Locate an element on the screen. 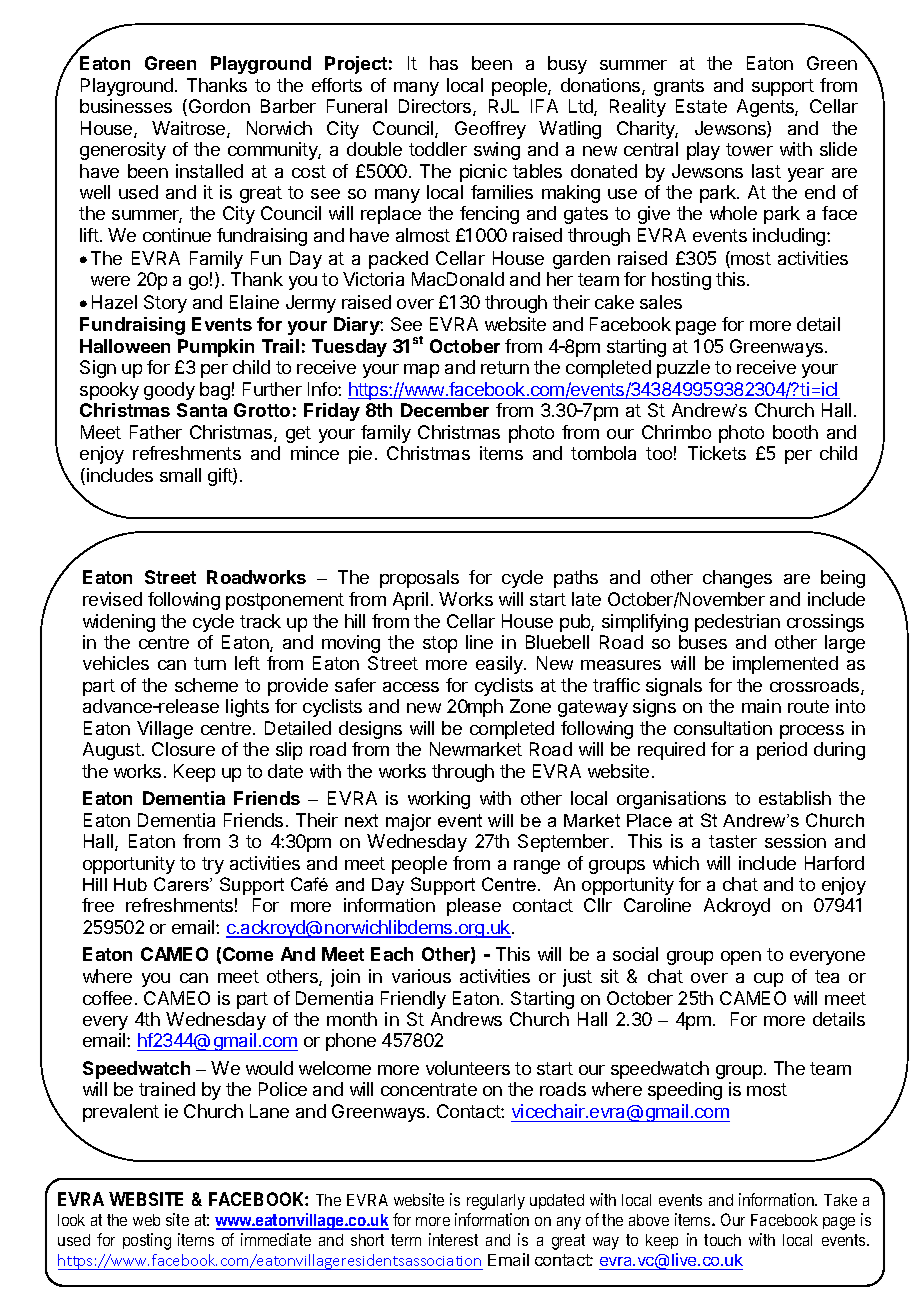 The width and height of the screenshot is (924, 1308). Closure is located at coordinates (183, 749).
